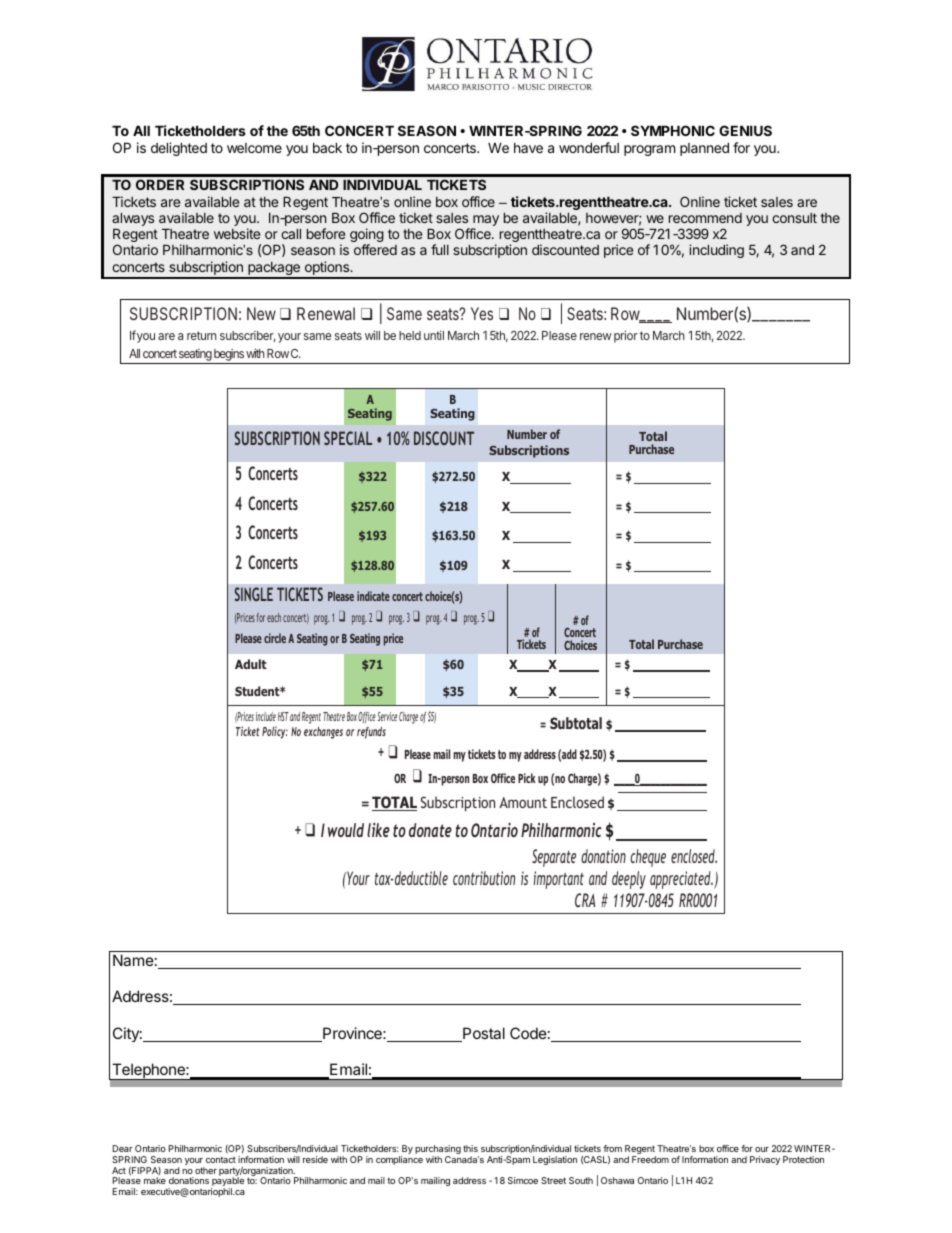 This screenshot has width=952, height=1233. I want to click on Privacy, so click(765, 1160).
